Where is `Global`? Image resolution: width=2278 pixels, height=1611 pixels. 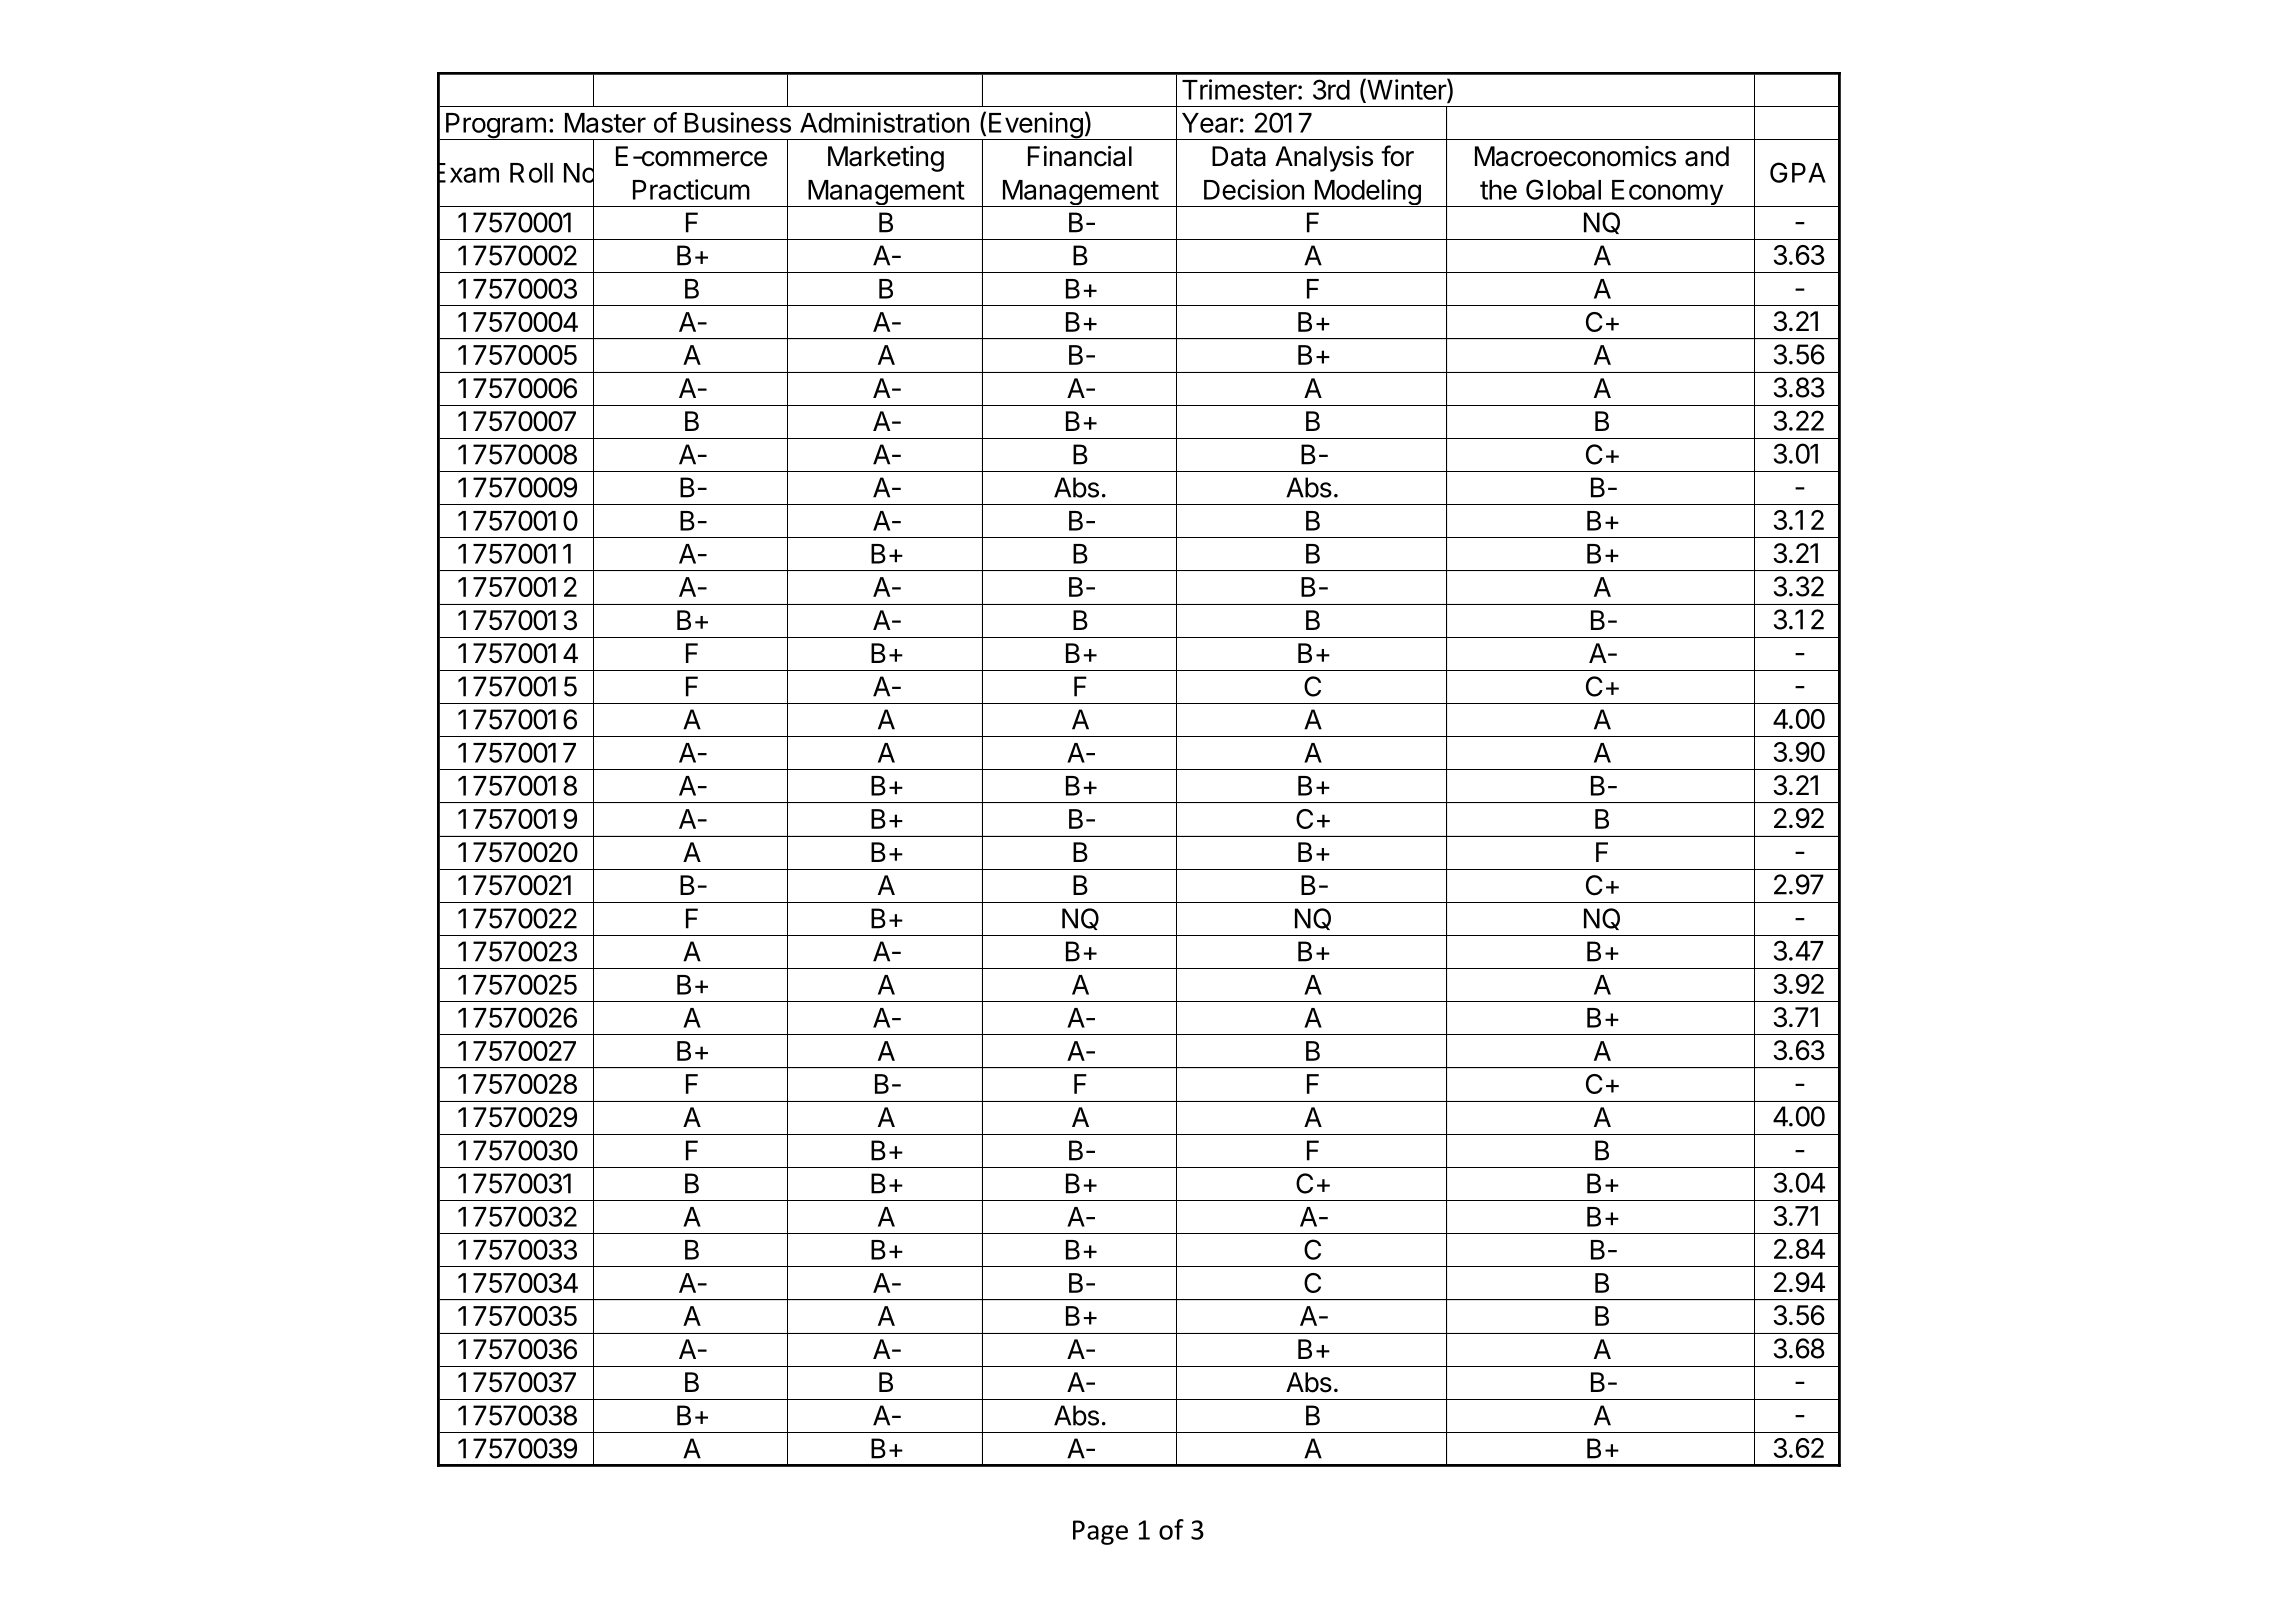
Global is located at coordinates (1563, 189).
